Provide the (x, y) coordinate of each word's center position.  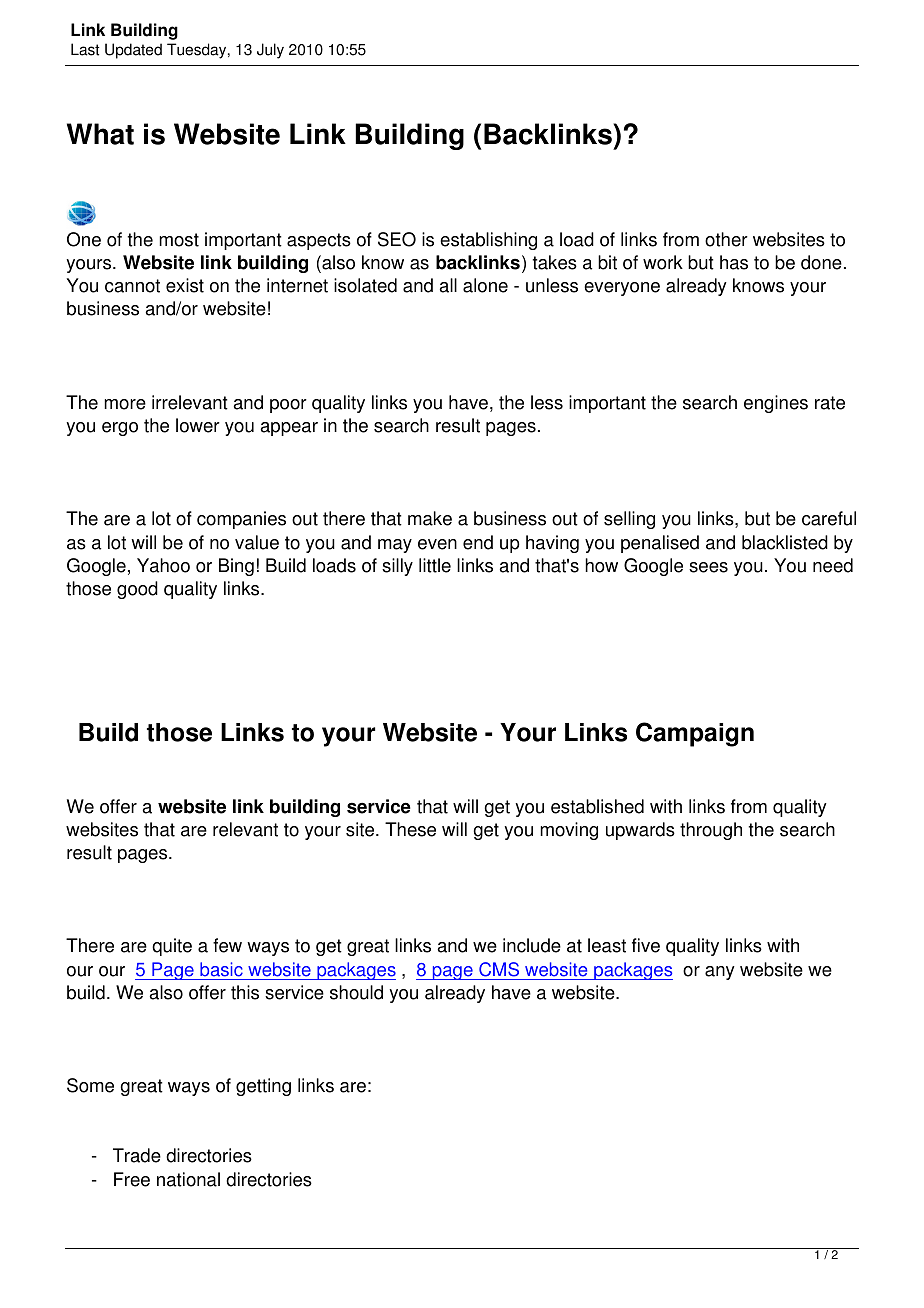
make (430, 518)
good (137, 590)
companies (241, 520)
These (410, 829)
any (720, 973)
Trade (137, 1155)
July (270, 51)
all (448, 285)
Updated (133, 51)
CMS (499, 969)
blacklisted (785, 542)
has (734, 262)
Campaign (695, 734)
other (726, 239)
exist (185, 285)
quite (172, 947)
